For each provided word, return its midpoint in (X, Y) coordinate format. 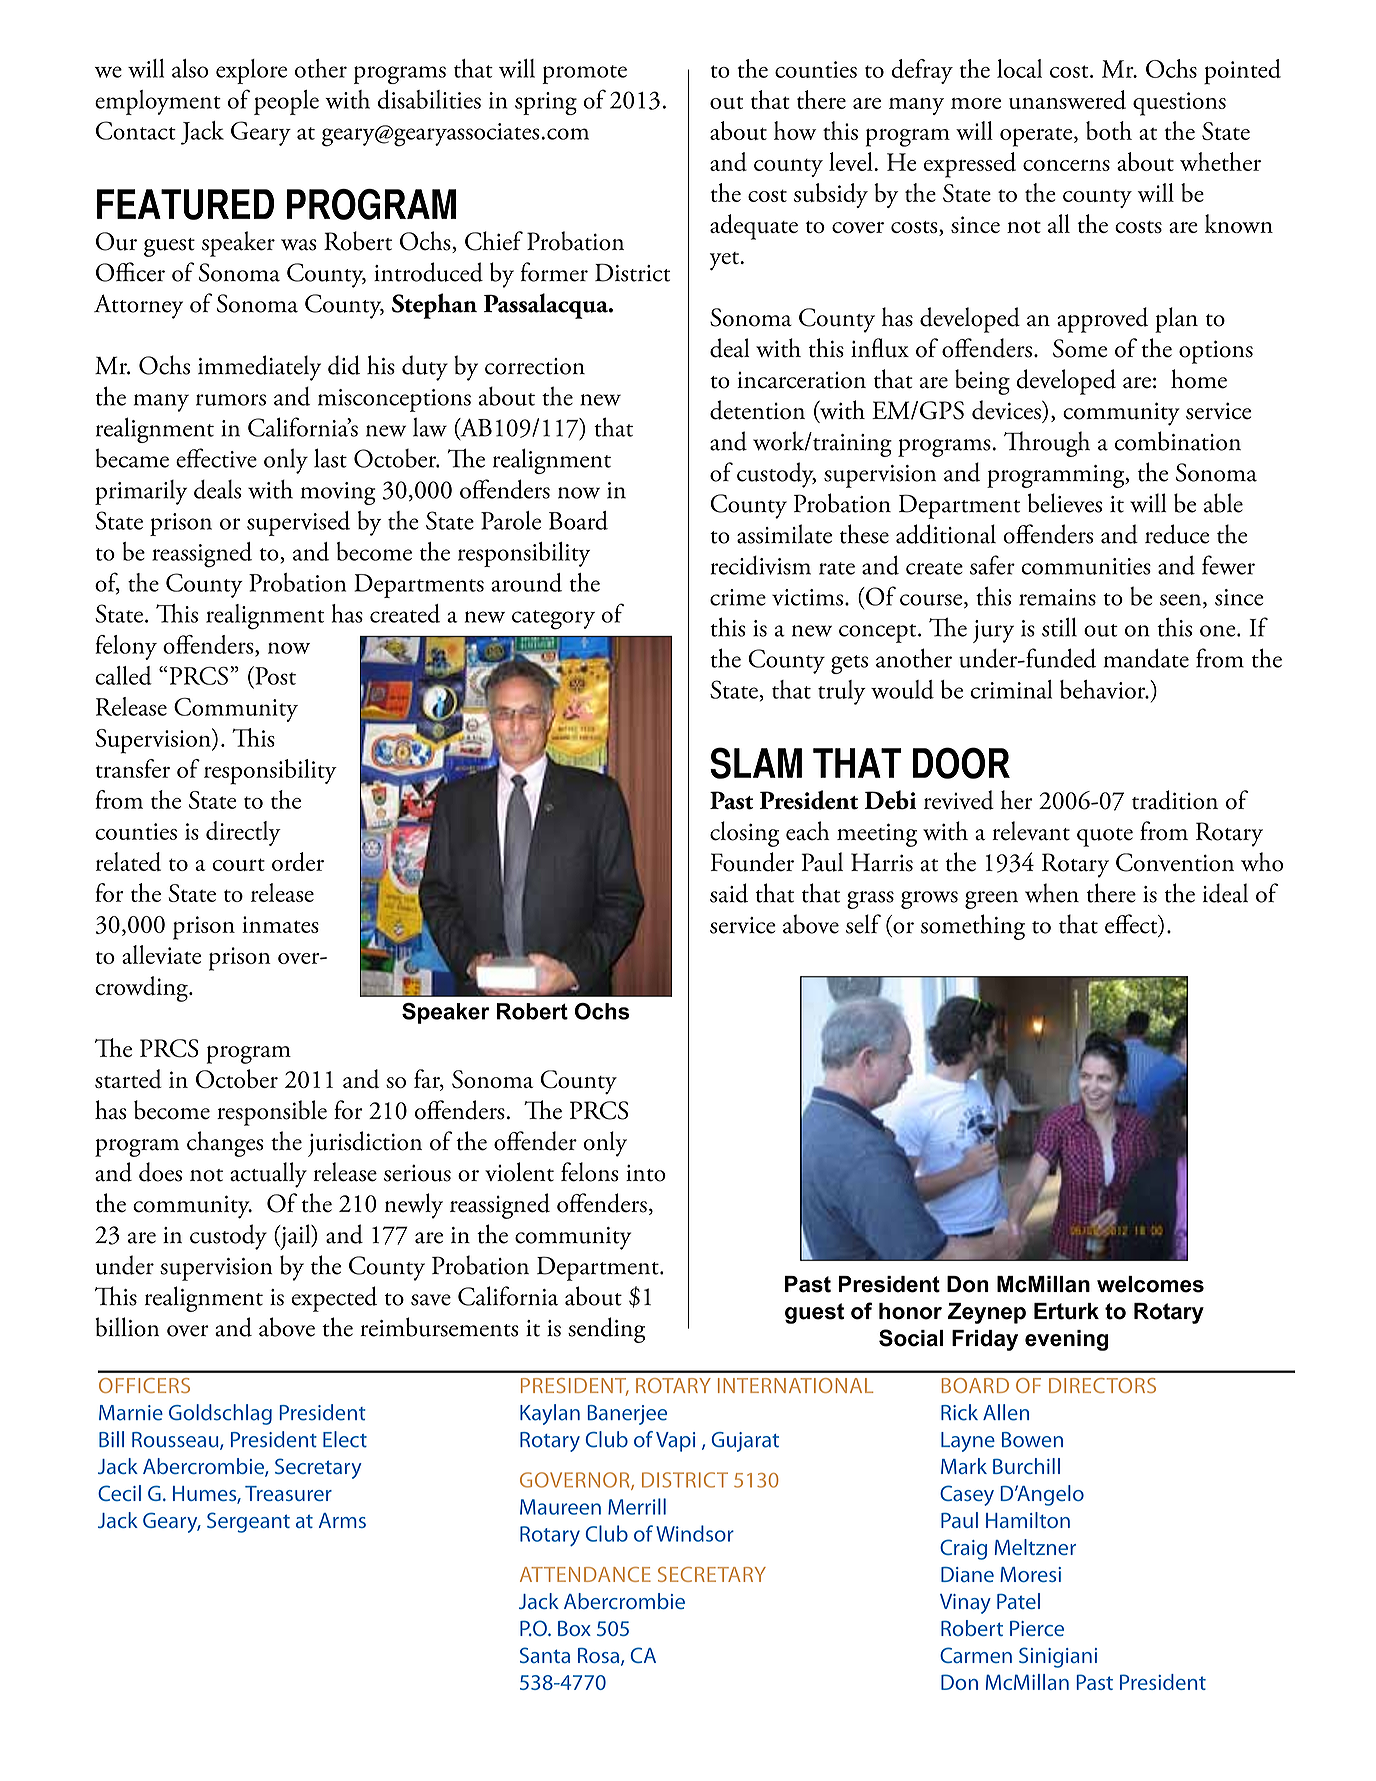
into (646, 1173)
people (286, 102)
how (795, 130)
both (1109, 130)
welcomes (1150, 1284)
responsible (272, 1113)
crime (738, 597)
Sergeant (248, 1522)
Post (274, 675)
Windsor (695, 1533)
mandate (1146, 658)
